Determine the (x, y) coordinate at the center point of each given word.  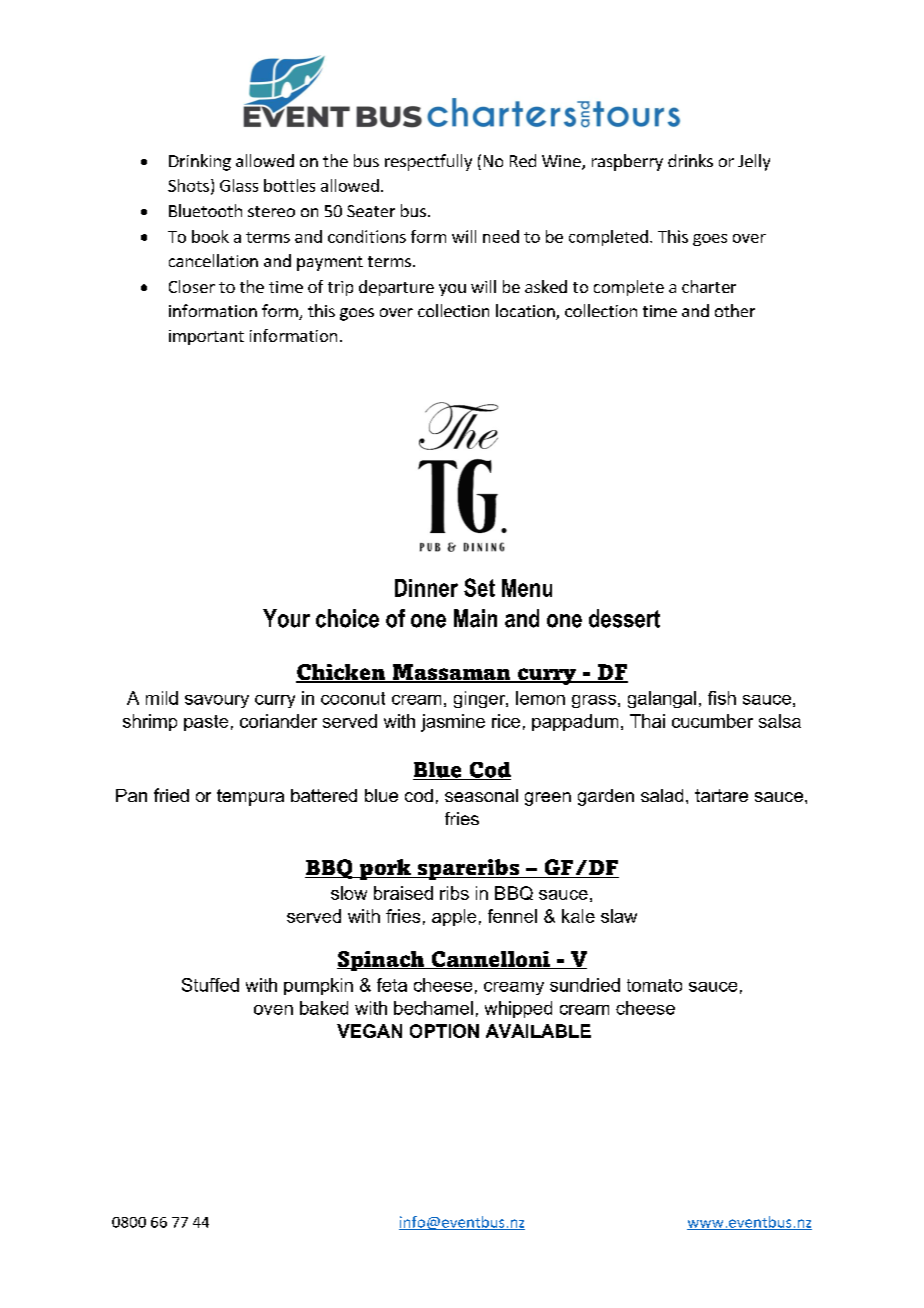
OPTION (444, 1031)
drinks (690, 160)
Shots (188, 185)
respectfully (428, 162)
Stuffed (210, 985)
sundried (585, 985)
